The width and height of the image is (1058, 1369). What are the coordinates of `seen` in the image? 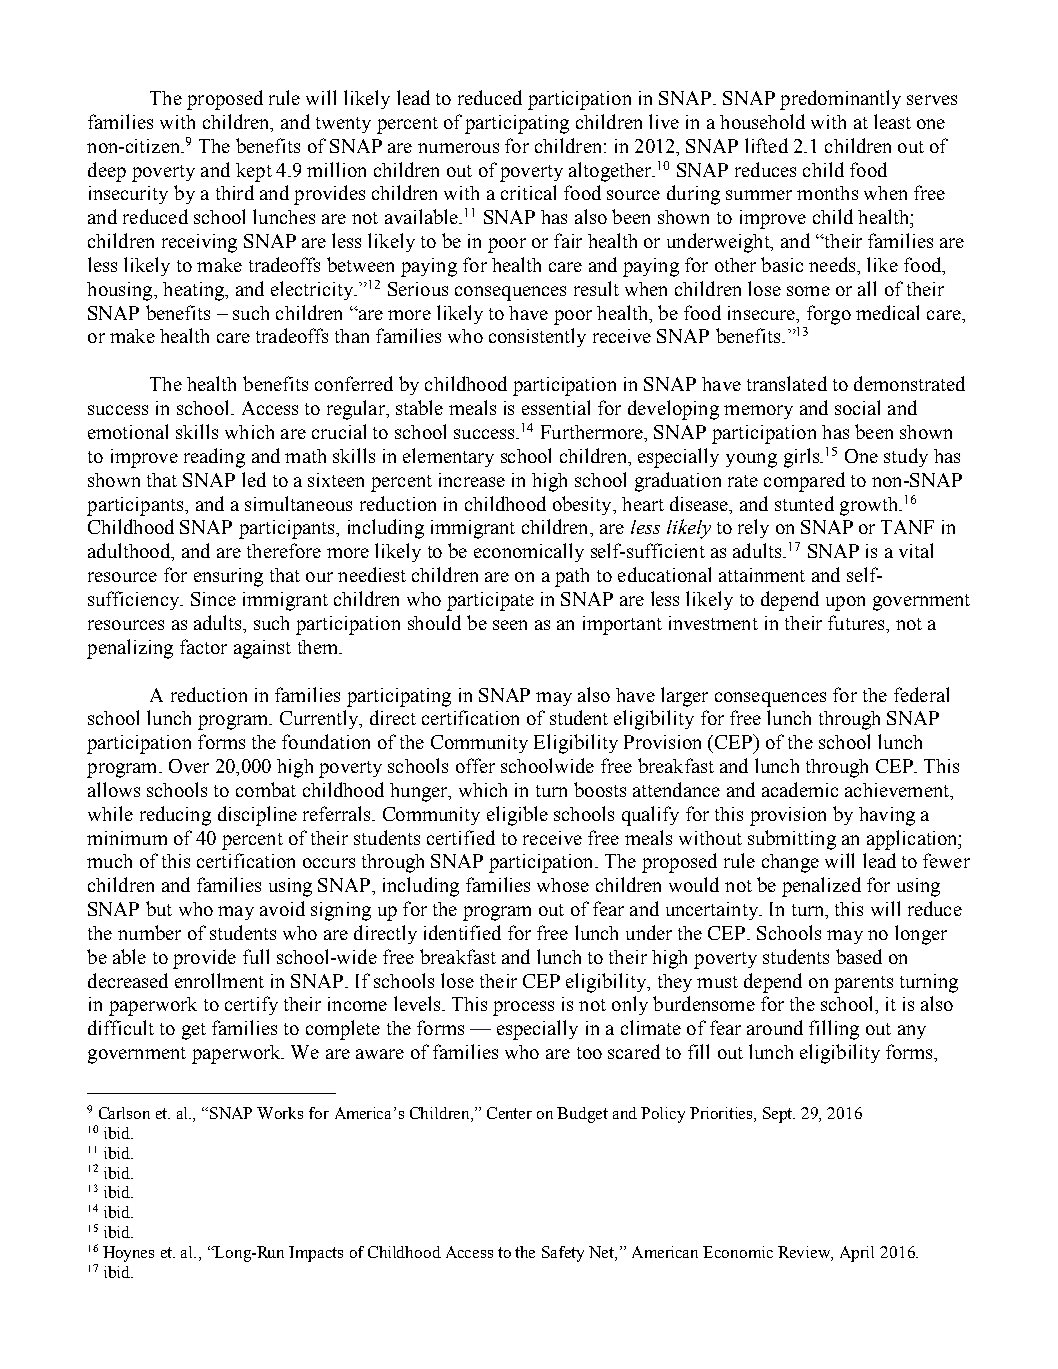 It's located at (510, 625).
